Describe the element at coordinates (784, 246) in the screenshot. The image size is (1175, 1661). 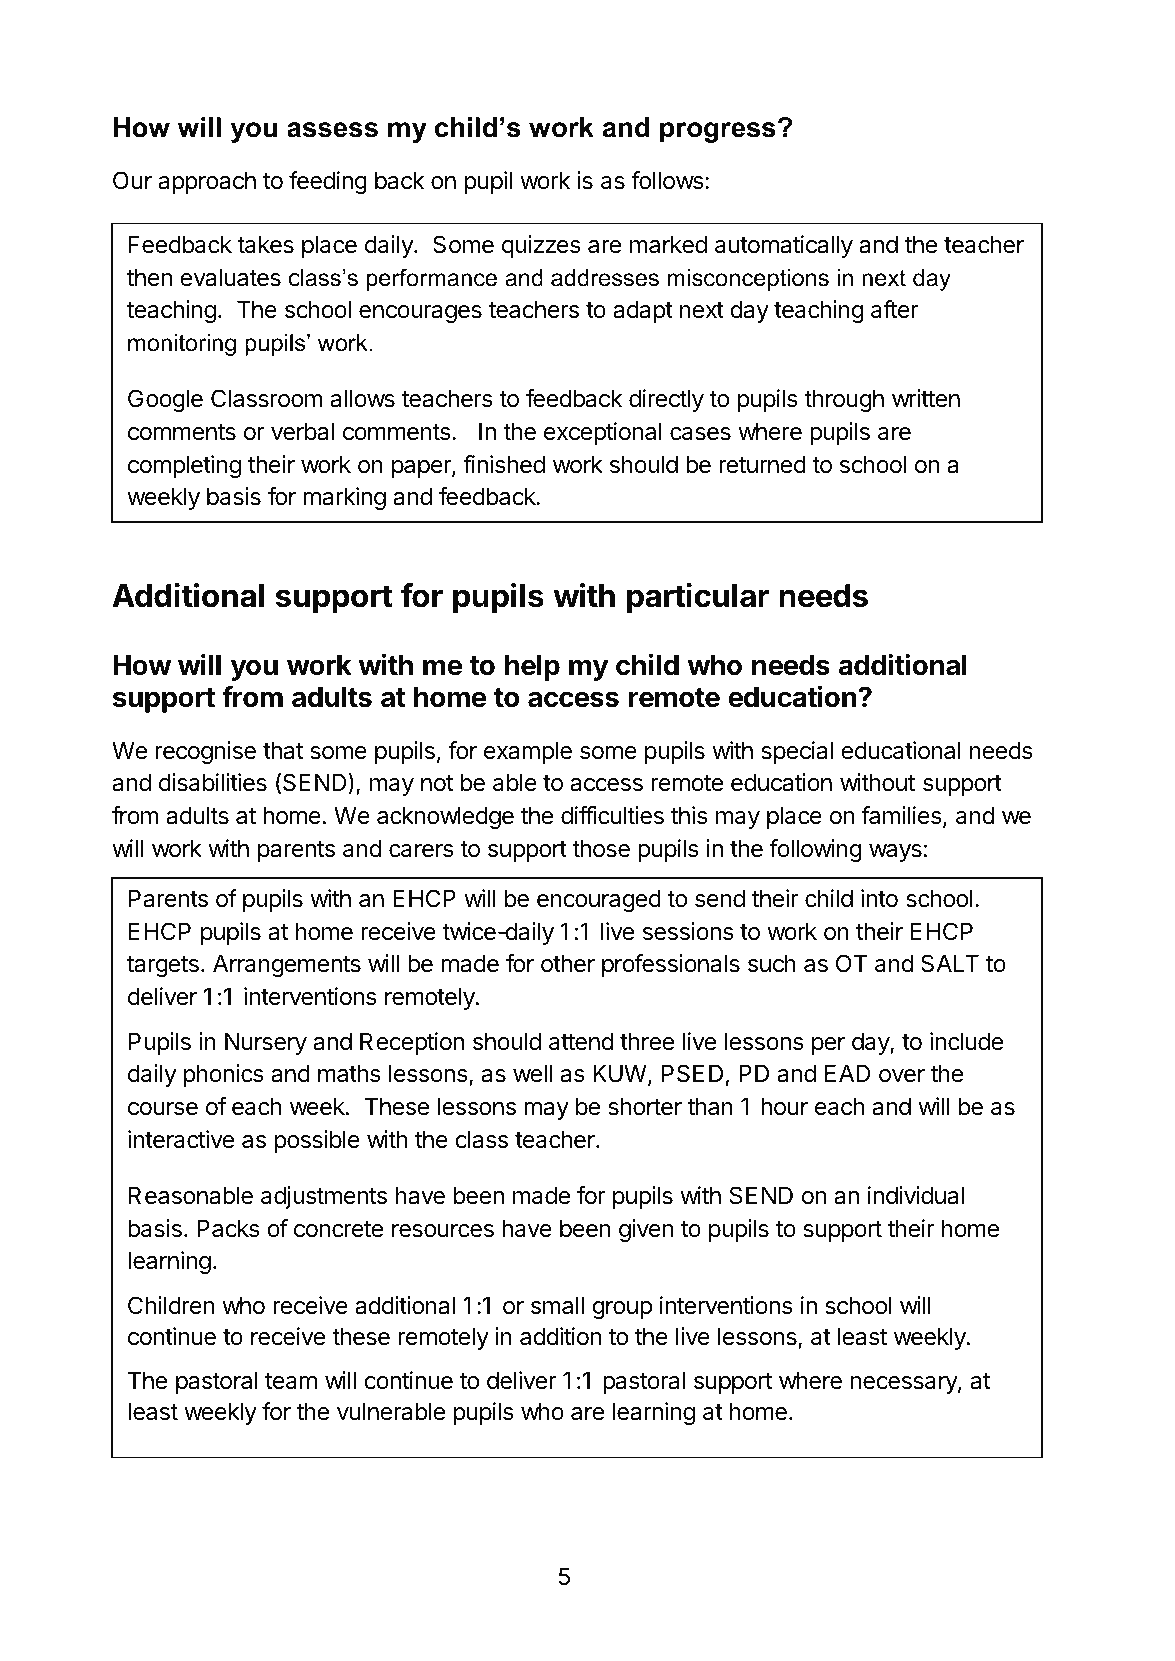
I see `automatically` at that location.
